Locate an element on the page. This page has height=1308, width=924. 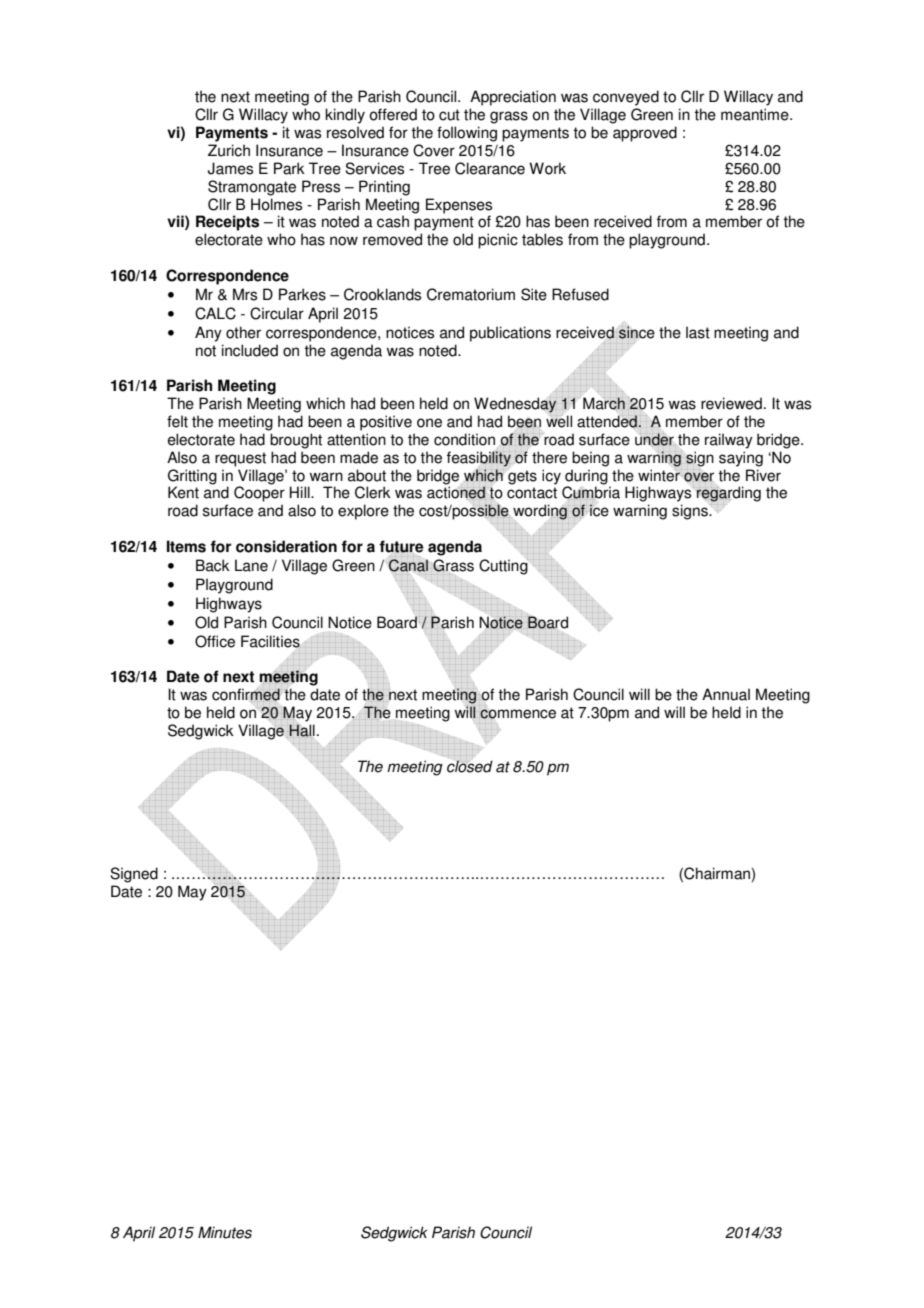
Zurich is located at coordinates (229, 150).
